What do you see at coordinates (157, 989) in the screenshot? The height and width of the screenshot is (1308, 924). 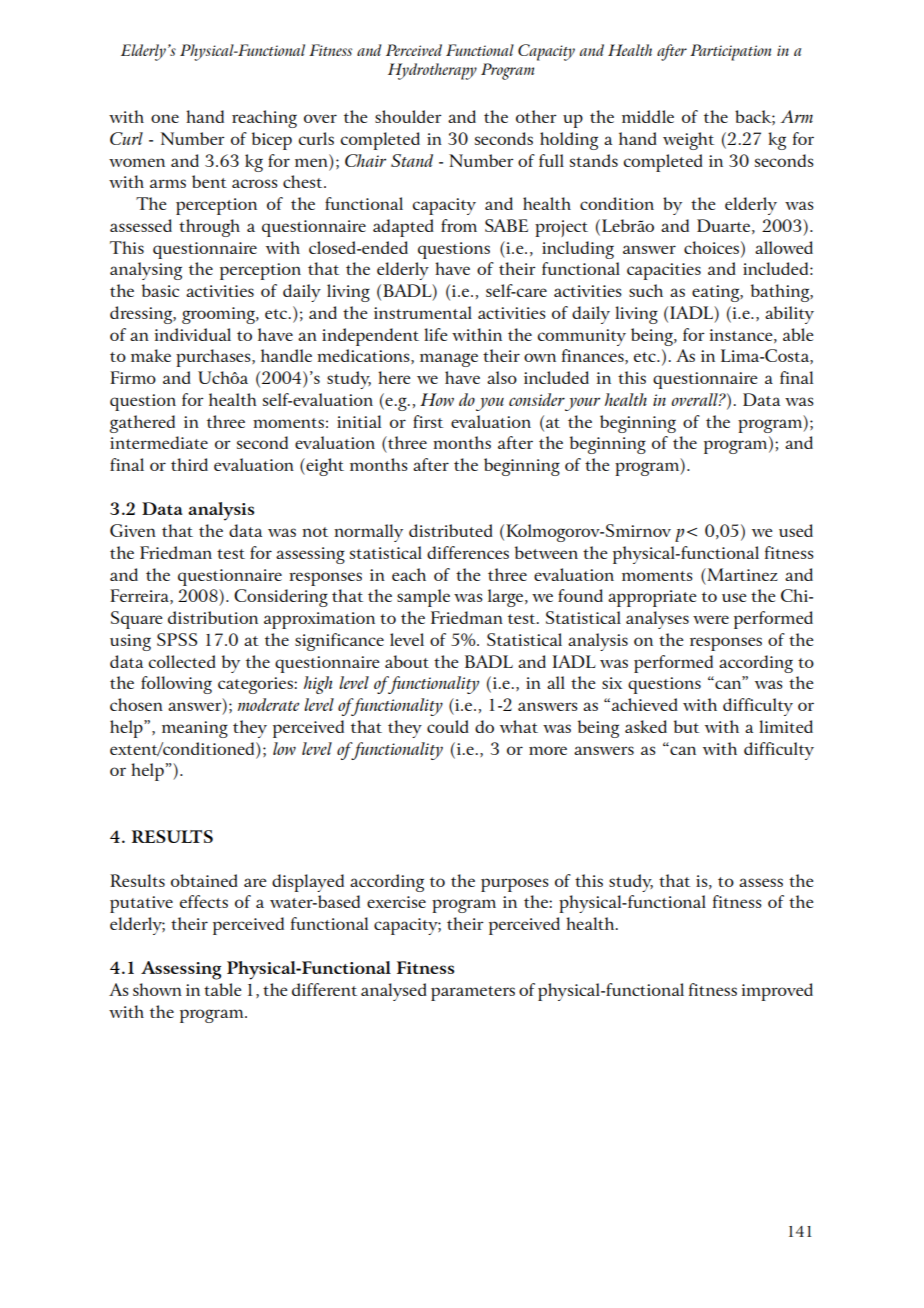 I see `shown` at bounding box center [157, 989].
